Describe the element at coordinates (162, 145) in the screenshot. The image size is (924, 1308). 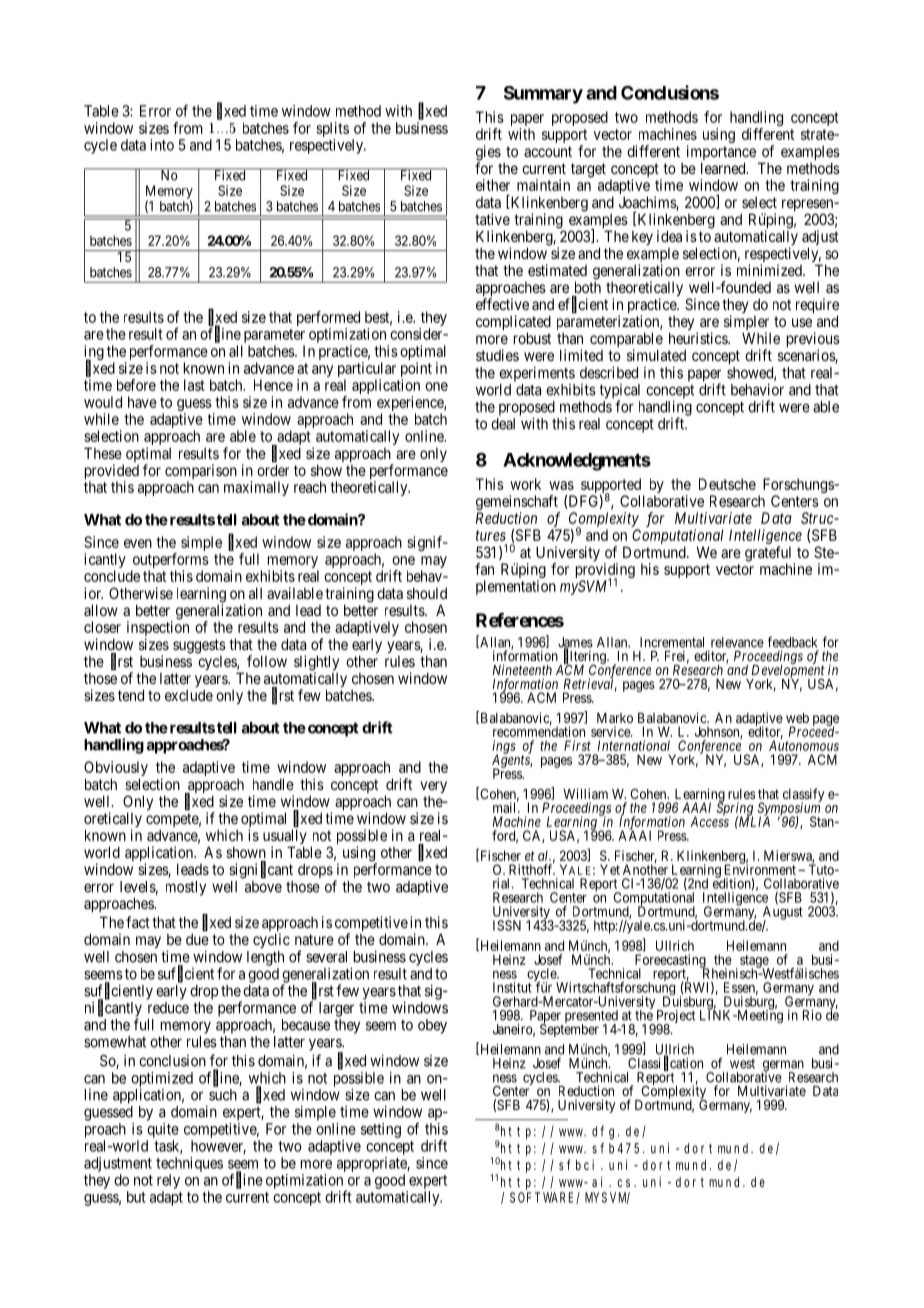
I see `into` at that location.
